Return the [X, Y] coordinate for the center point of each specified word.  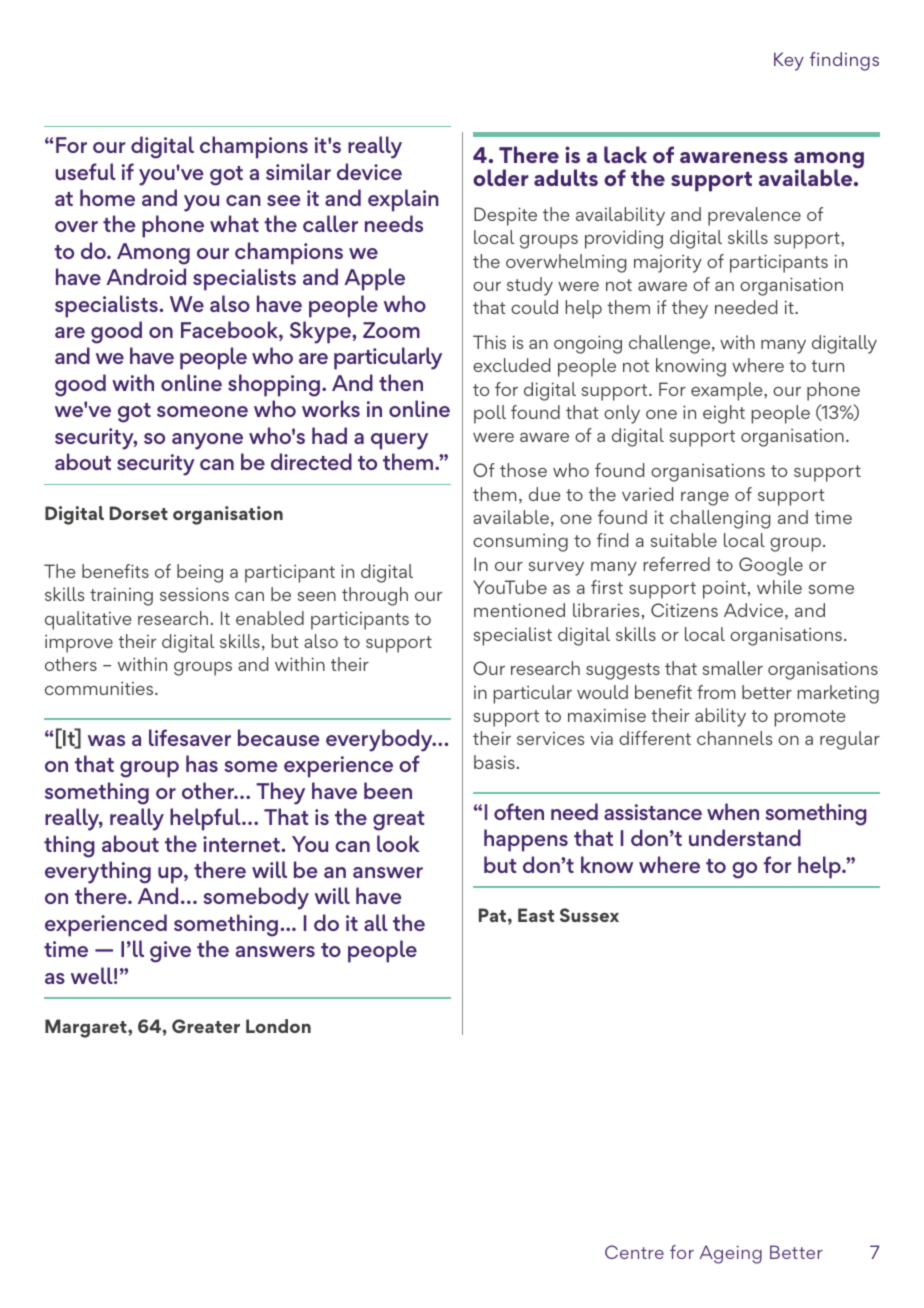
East [536, 915]
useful [86, 171]
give [170, 952]
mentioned [519, 610]
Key [789, 61]
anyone [207, 441]
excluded [511, 365]
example [728, 391]
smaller [733, 668]
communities [100, 688]
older [501, 177]
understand [745, 837]
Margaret [87, 1028]
